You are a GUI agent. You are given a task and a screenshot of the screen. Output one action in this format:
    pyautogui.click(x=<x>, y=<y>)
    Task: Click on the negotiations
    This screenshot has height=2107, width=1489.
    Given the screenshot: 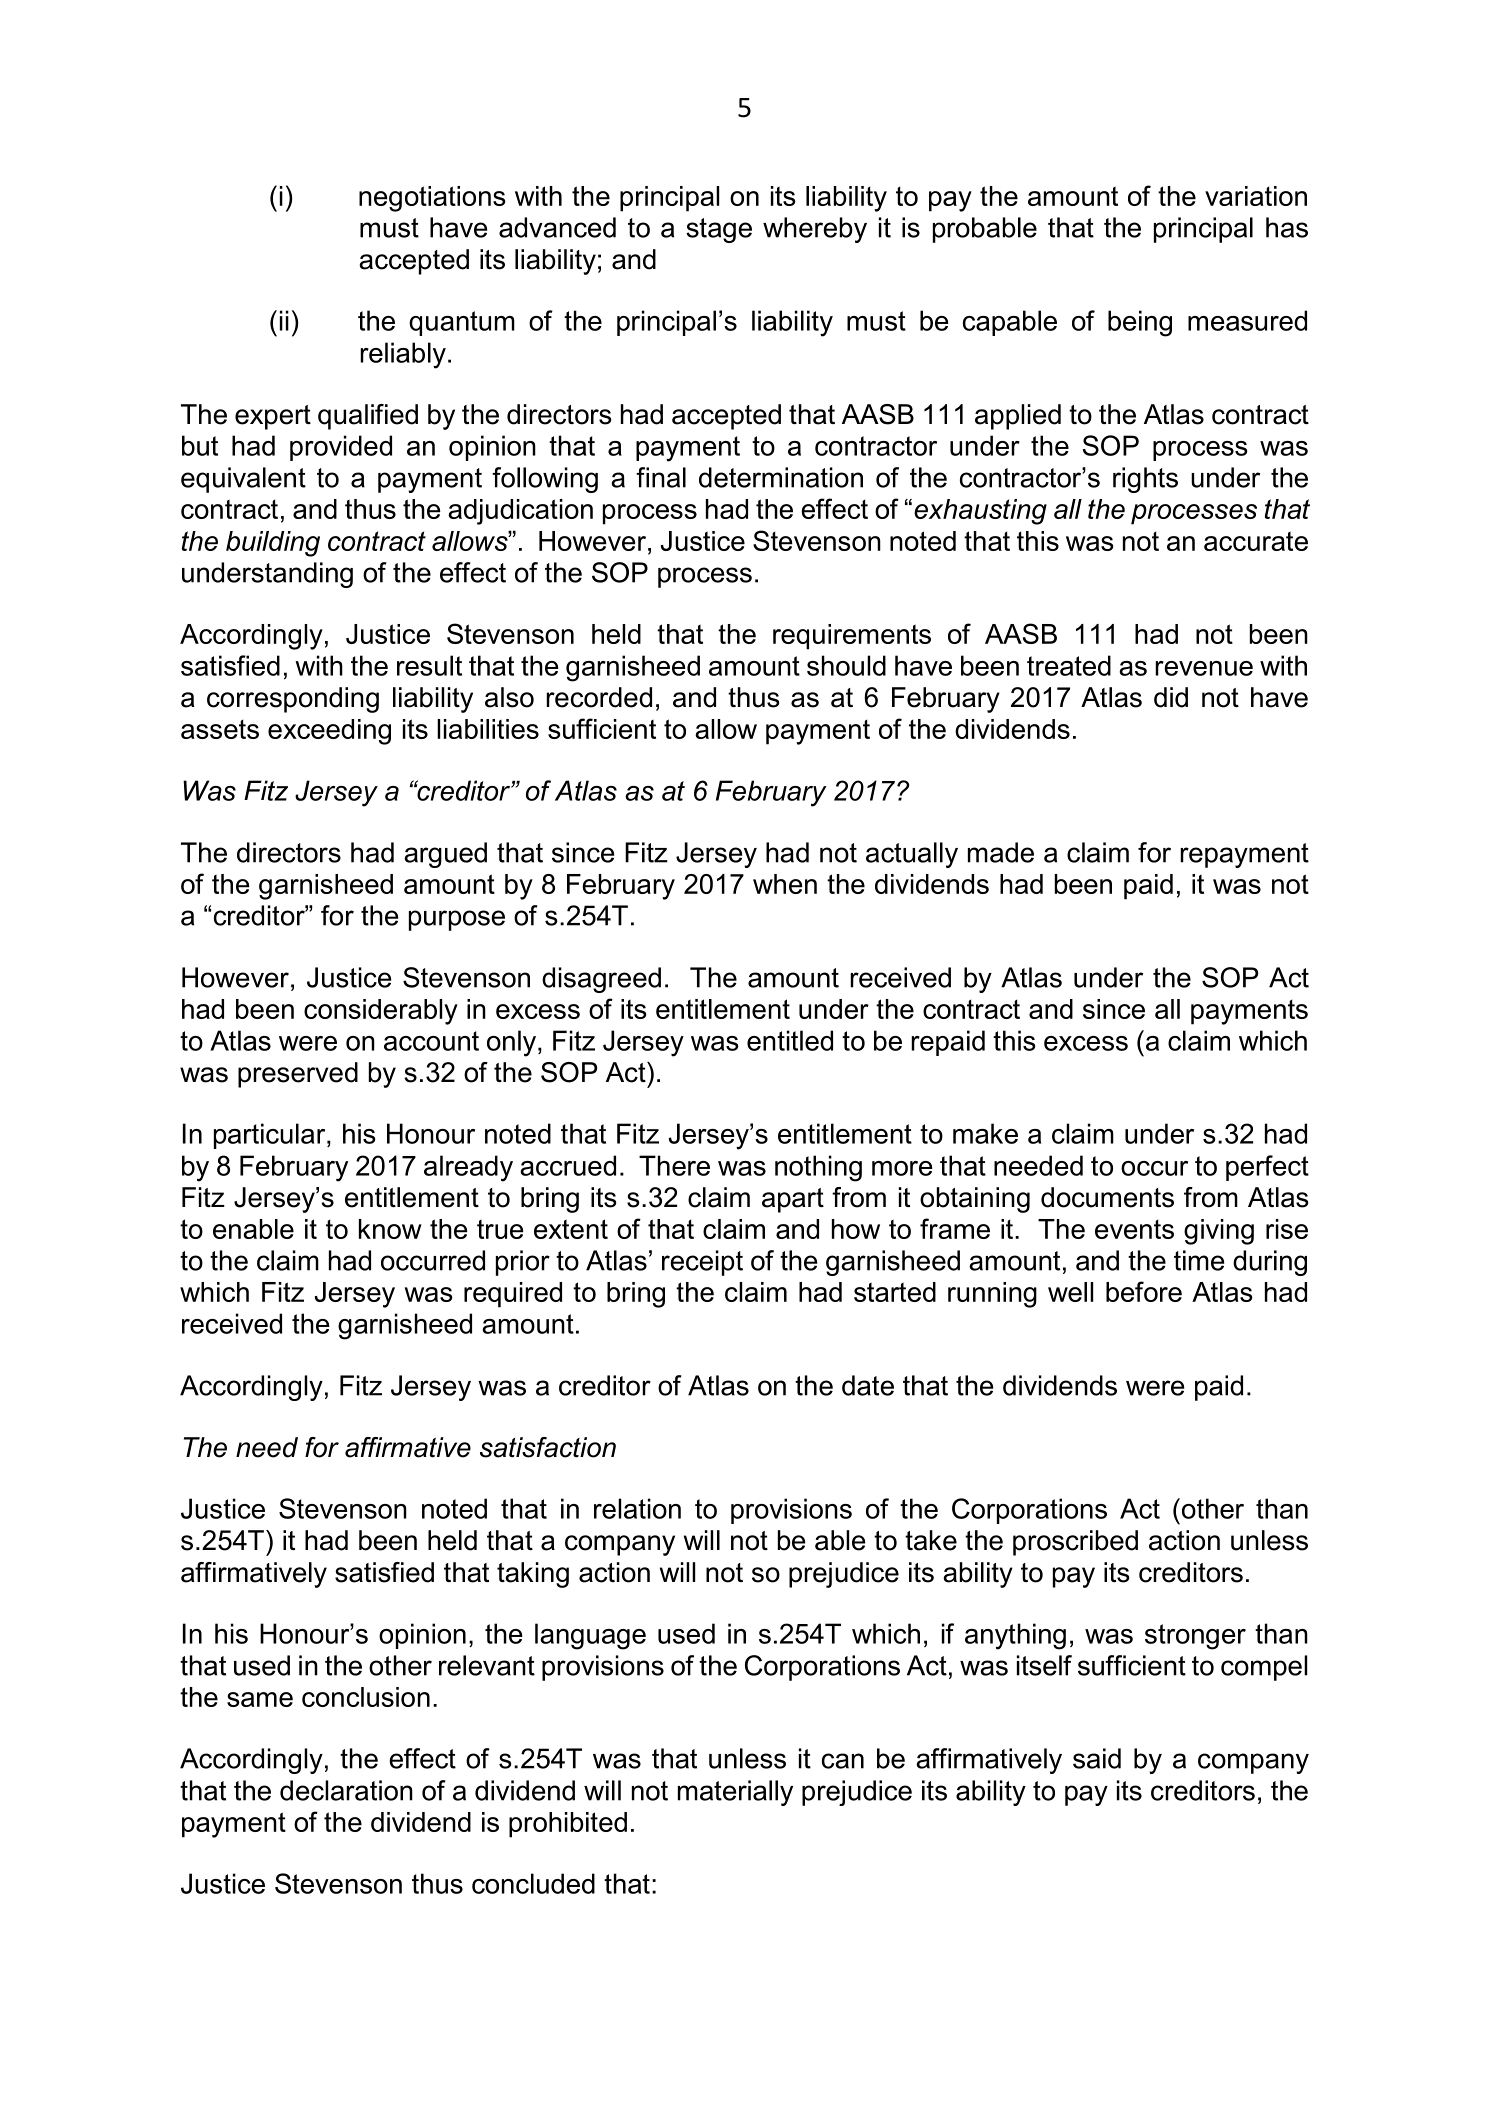 What is the action you would take?
    pyautogui.click(x=432, y=199)
